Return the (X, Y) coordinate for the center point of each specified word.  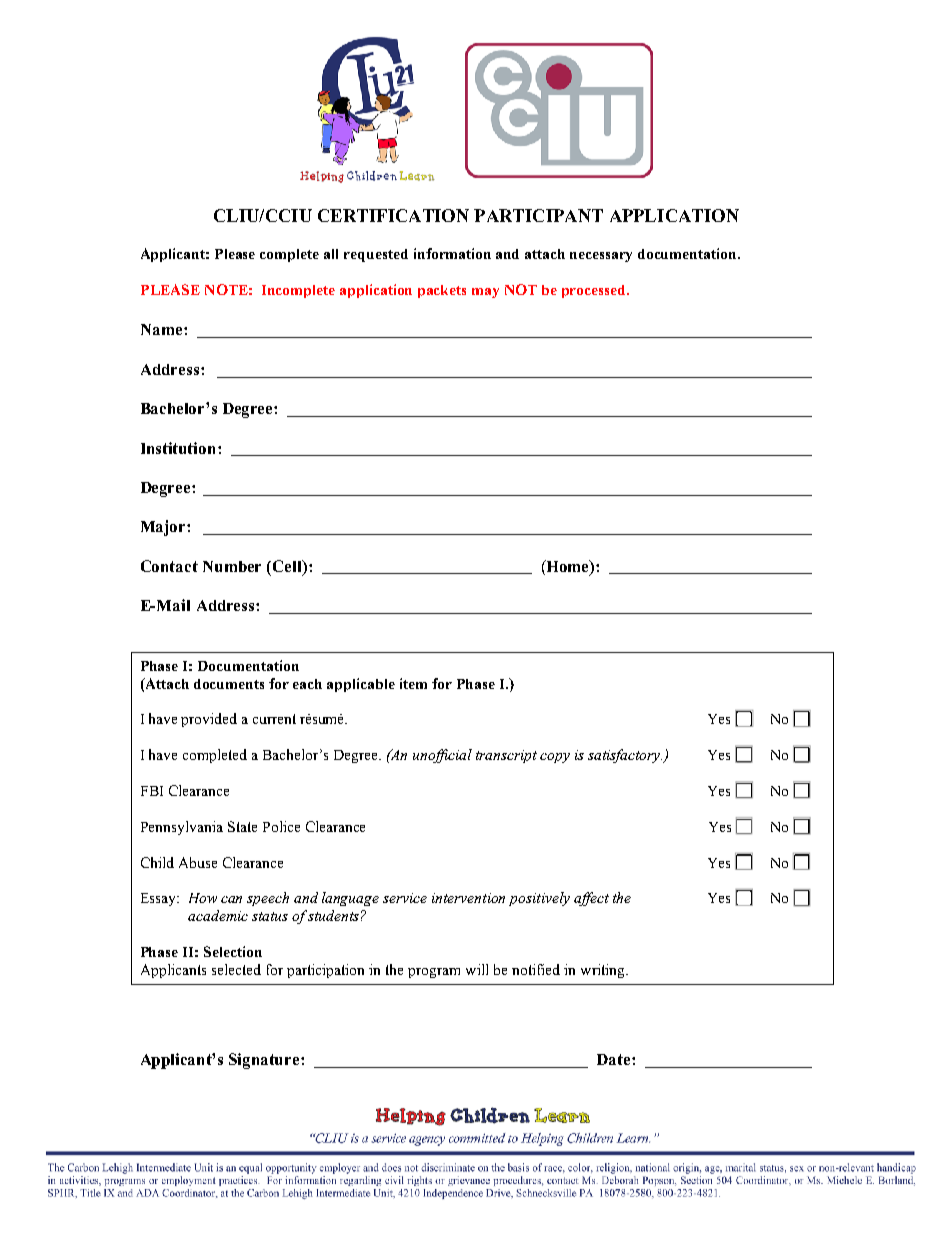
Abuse (198, 862)
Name (163, 329)
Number (232, 566)
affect (591, 899)
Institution (180, 448)
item (413, 683)
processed (595, 291)
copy (555, 758)
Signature (265, 1061)
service (405, 898)
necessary (601, 257)
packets (442, 291)
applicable (361, 685)
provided (209, 720)
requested (376, 255)
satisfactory (626, 756)
